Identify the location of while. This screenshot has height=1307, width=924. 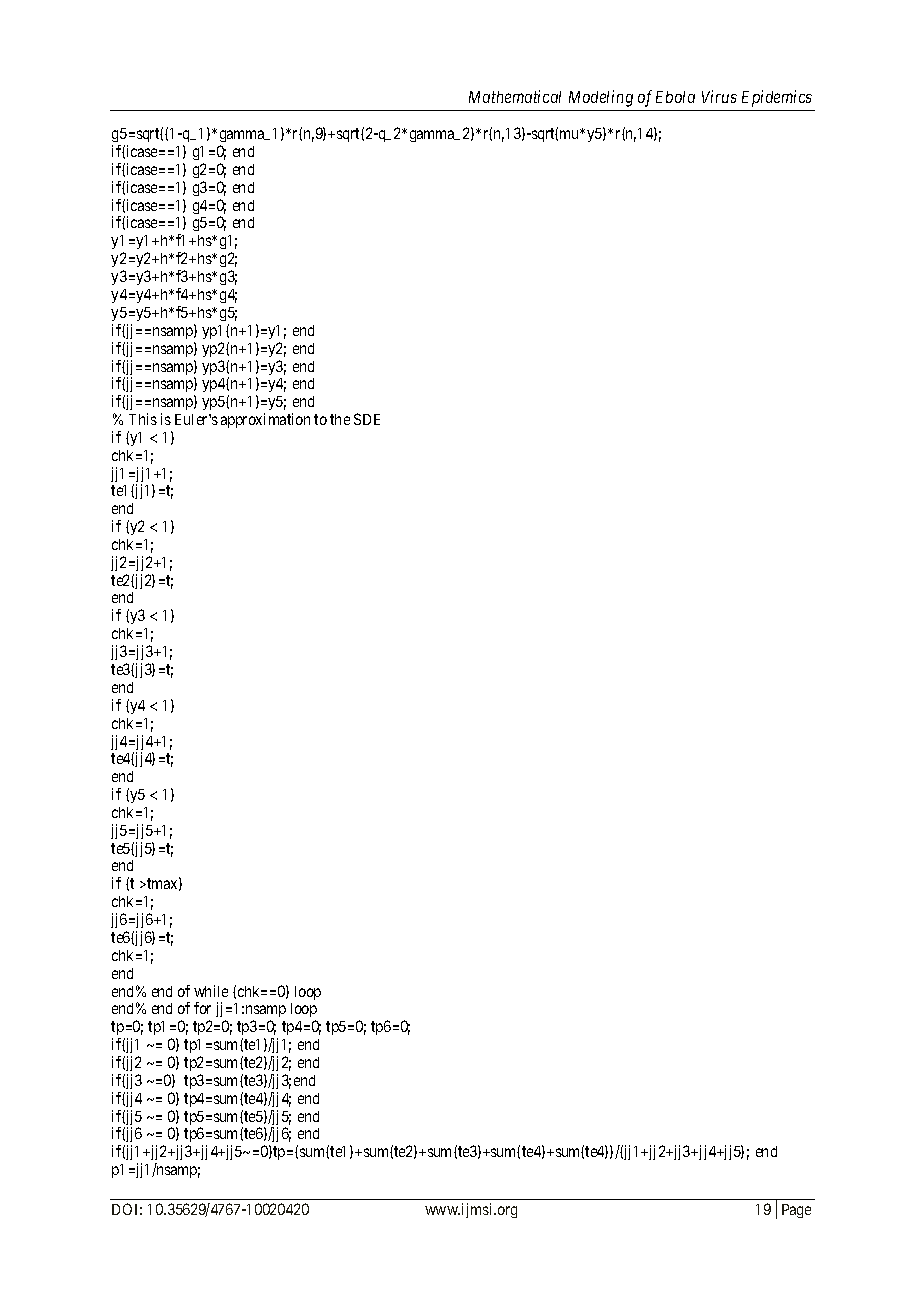
(211, 991).
